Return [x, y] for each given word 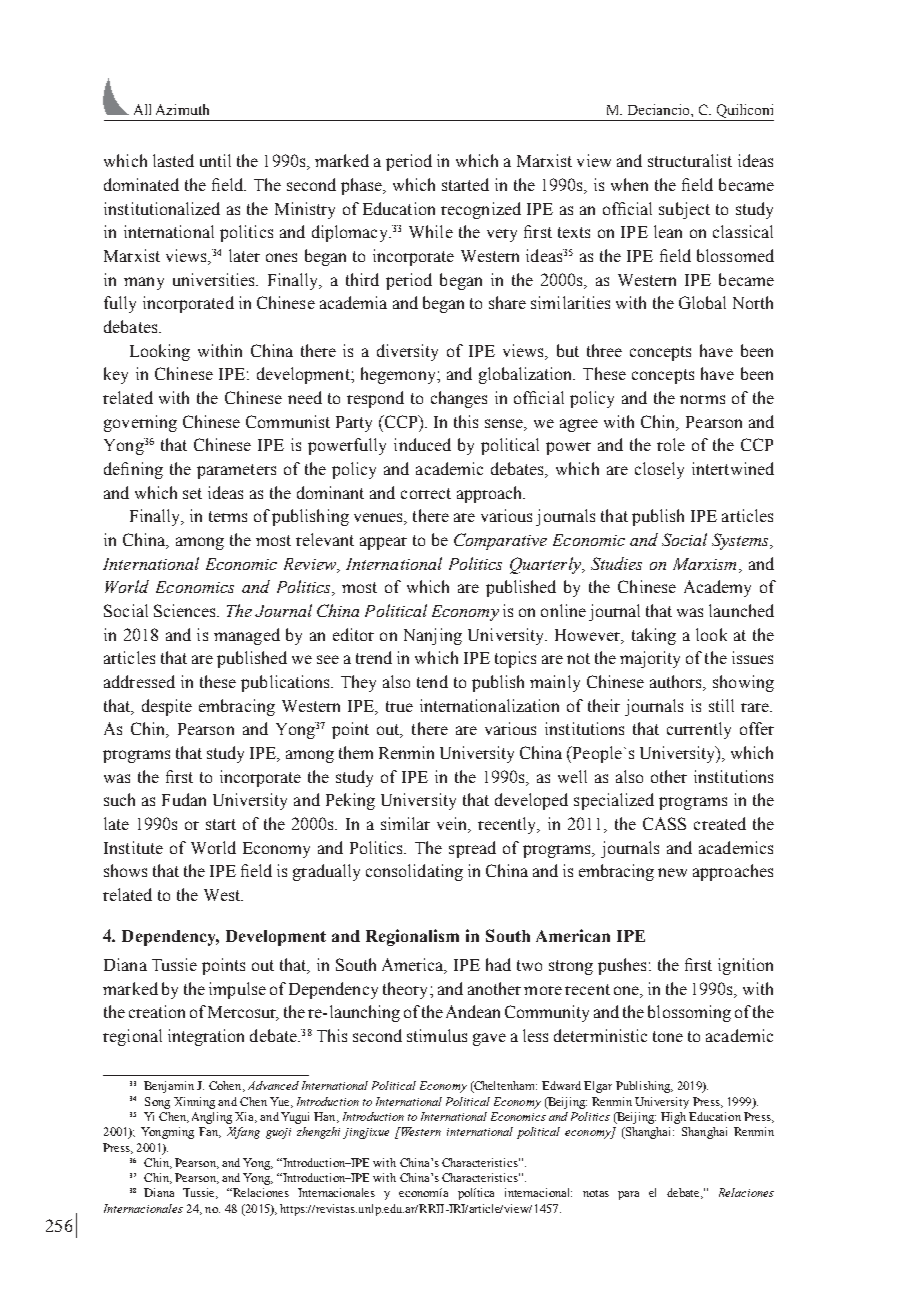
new [672, 872]
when [629, 184]
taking [654, 636]
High [673, 1118]
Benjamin [169, 1087]
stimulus [437, 1035]
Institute [133, 847]
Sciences [186, 610]
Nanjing [433, 636]
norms [702, 399]
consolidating [414, 872]
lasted [173, 160]
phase [363, 186]
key [116, 375]
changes [459, 399]
